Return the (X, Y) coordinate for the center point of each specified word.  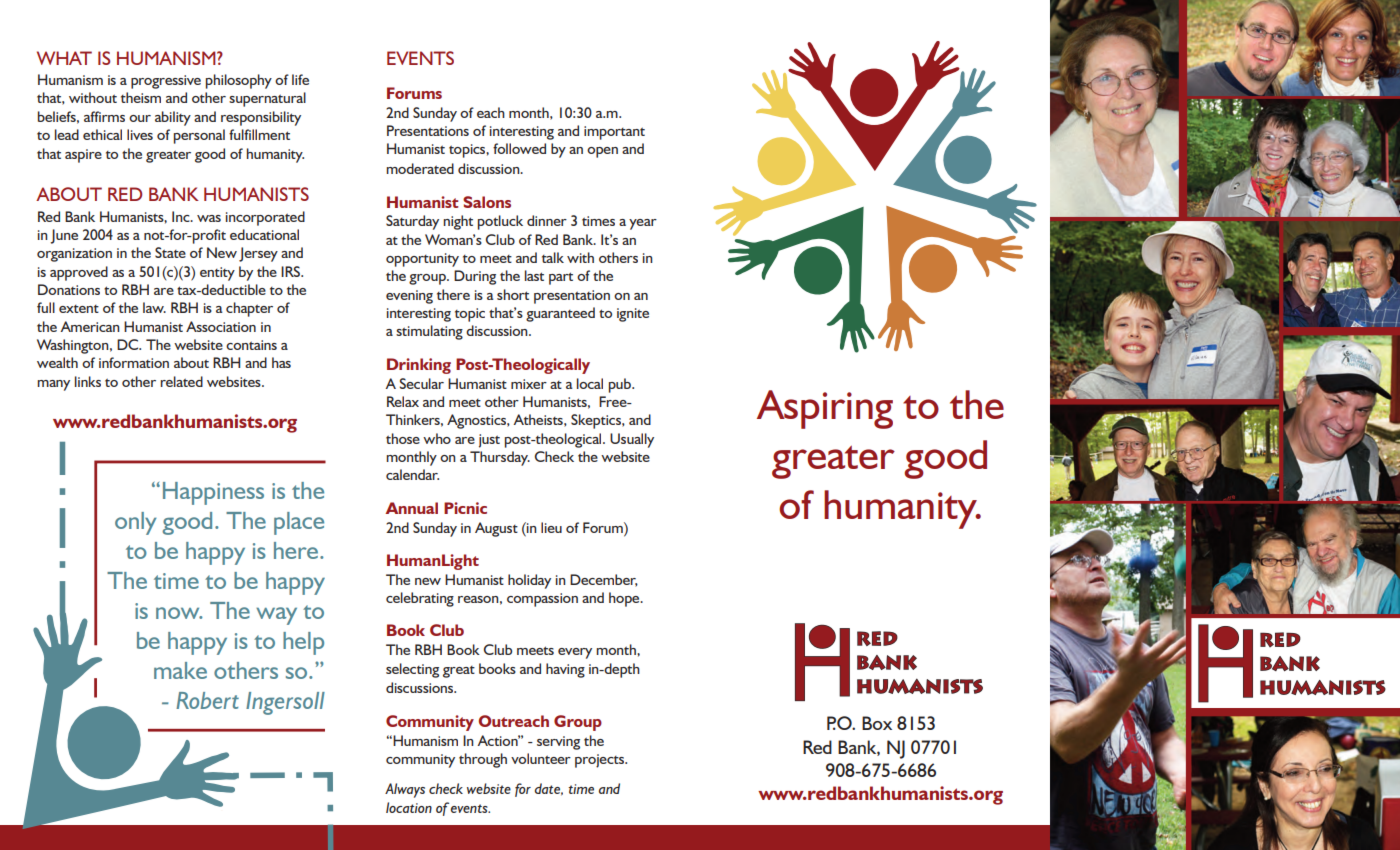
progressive (166, 82)
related (181, 381)
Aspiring (825, 409)
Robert (207, 700)
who (437, 438)
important (614, 133)
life (300, 79)
